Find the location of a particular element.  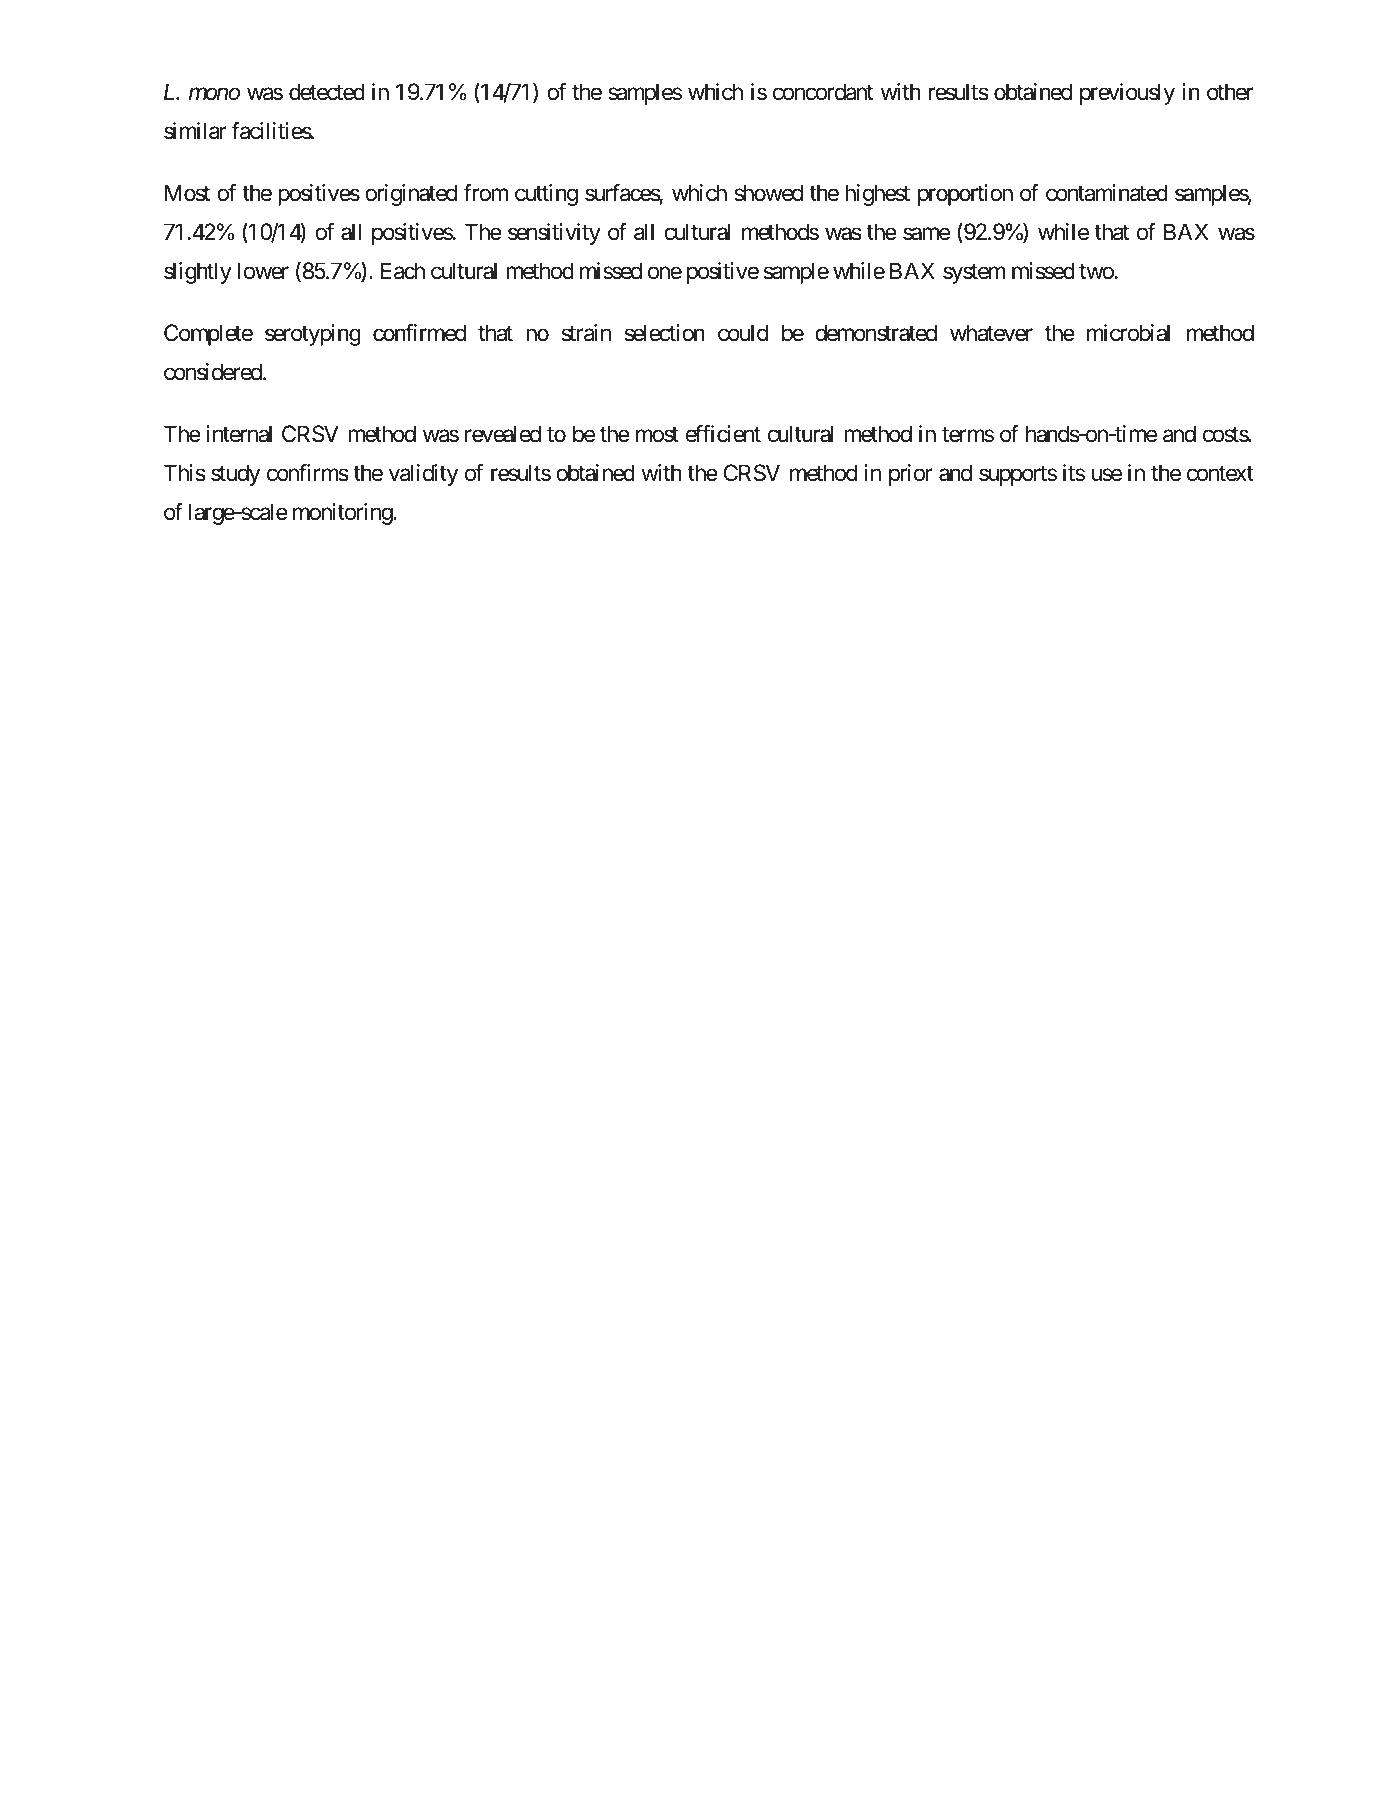

could is located at coordinates (743, 333).
